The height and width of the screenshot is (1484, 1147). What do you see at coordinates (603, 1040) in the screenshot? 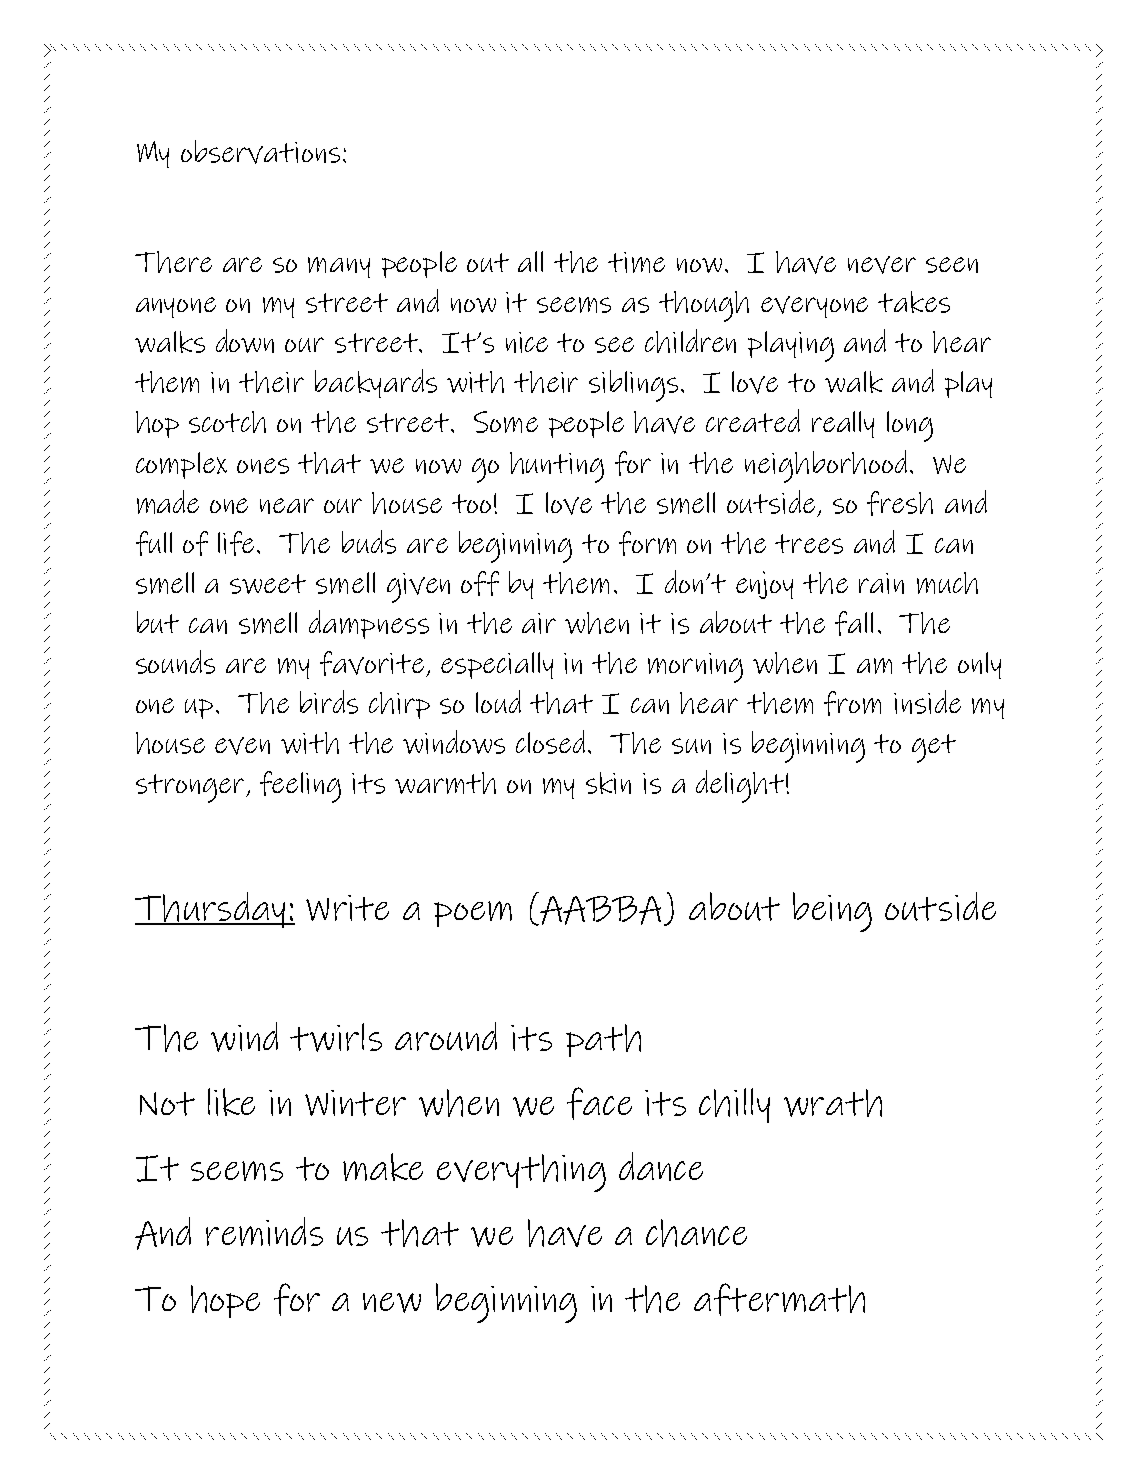
I see `path` at bounding box center [603, 1040].
